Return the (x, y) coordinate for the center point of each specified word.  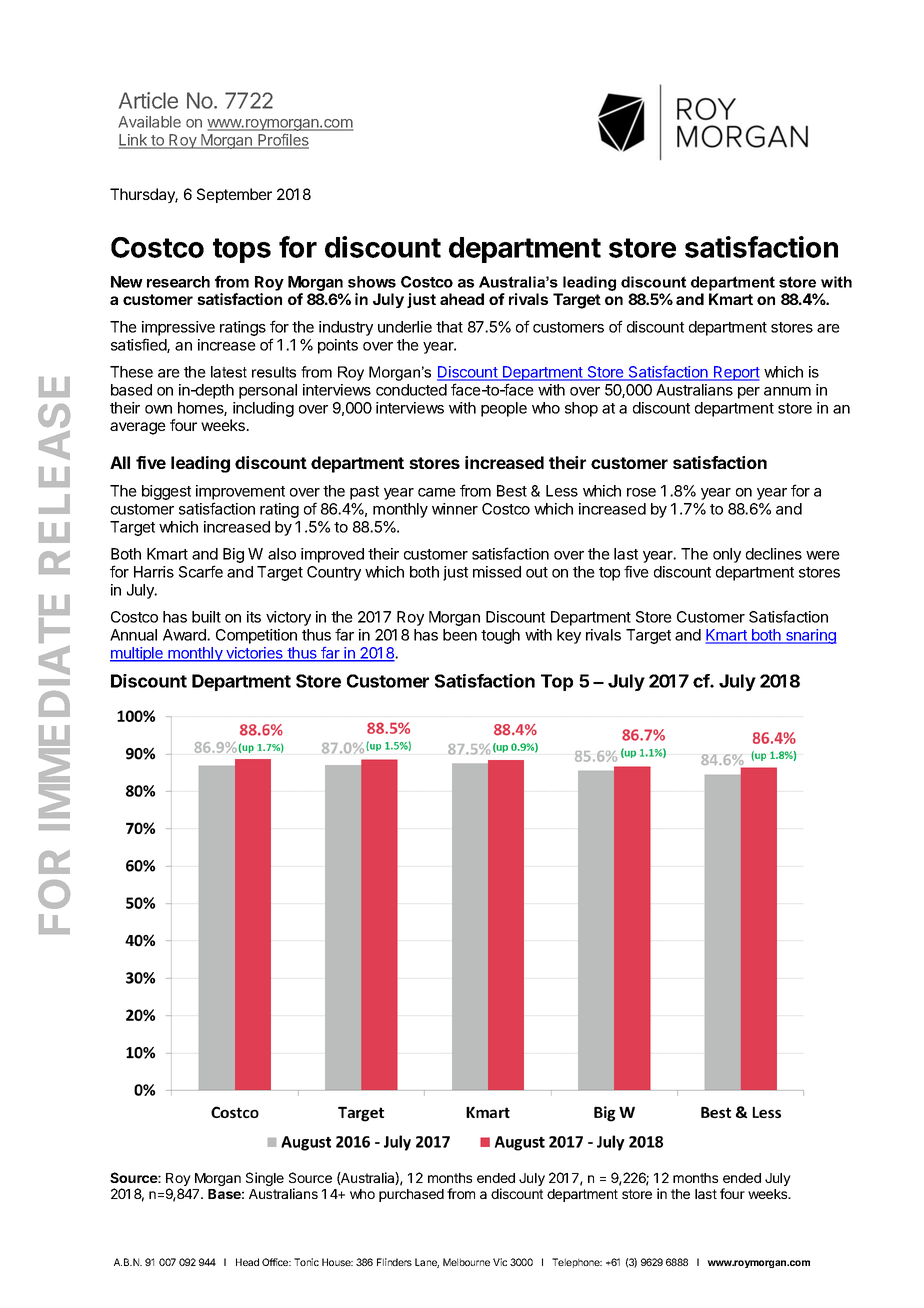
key (569, 636)
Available (149, 122)
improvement (240, 494)
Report (736, 373)
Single (265, 1179)
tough (500, 636)
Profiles (282, 141)
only (727, 555)
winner (455, 509)
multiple (137, 654)
